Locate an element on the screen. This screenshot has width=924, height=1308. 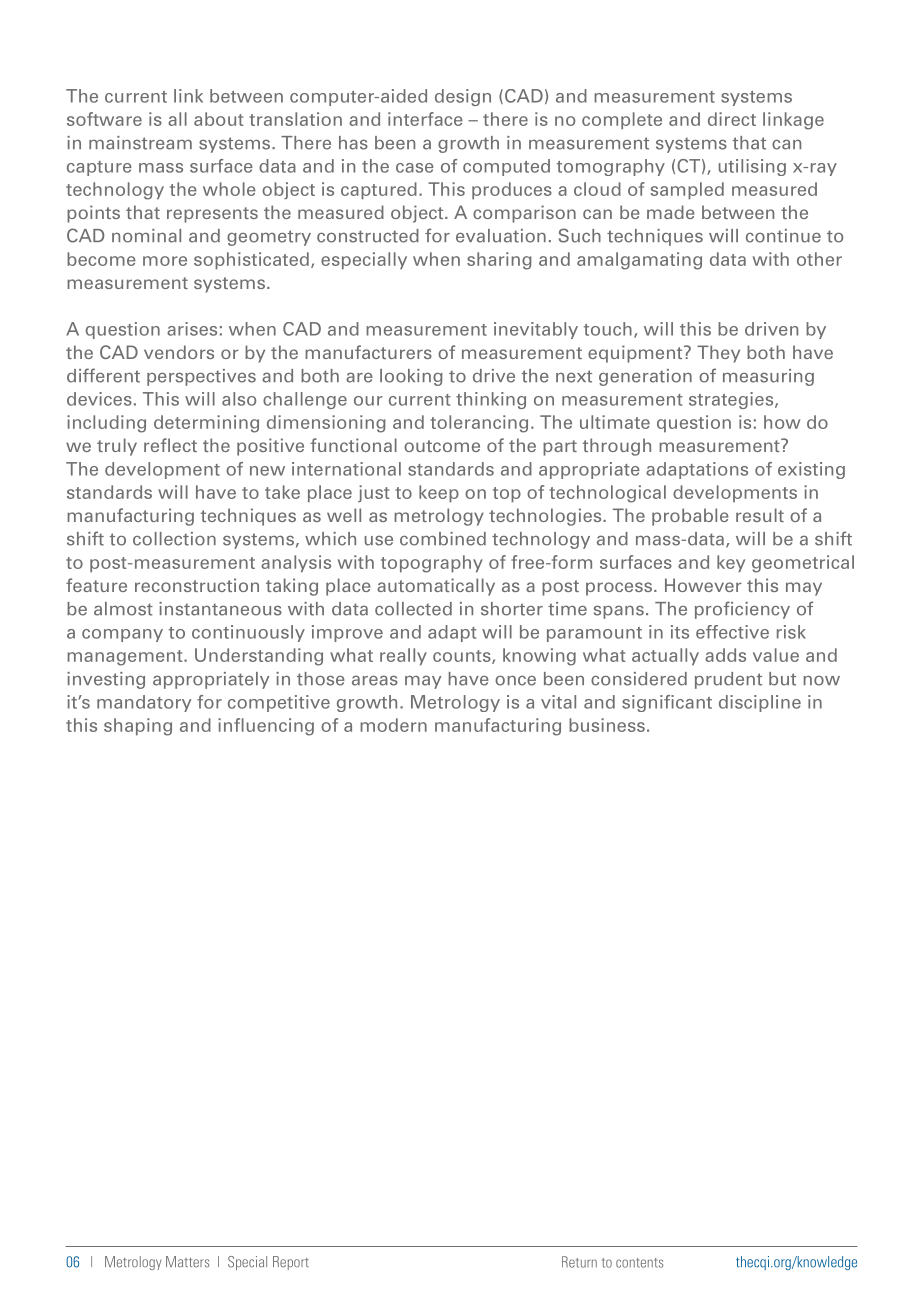
prudent is located at coordinates (728, 680).
